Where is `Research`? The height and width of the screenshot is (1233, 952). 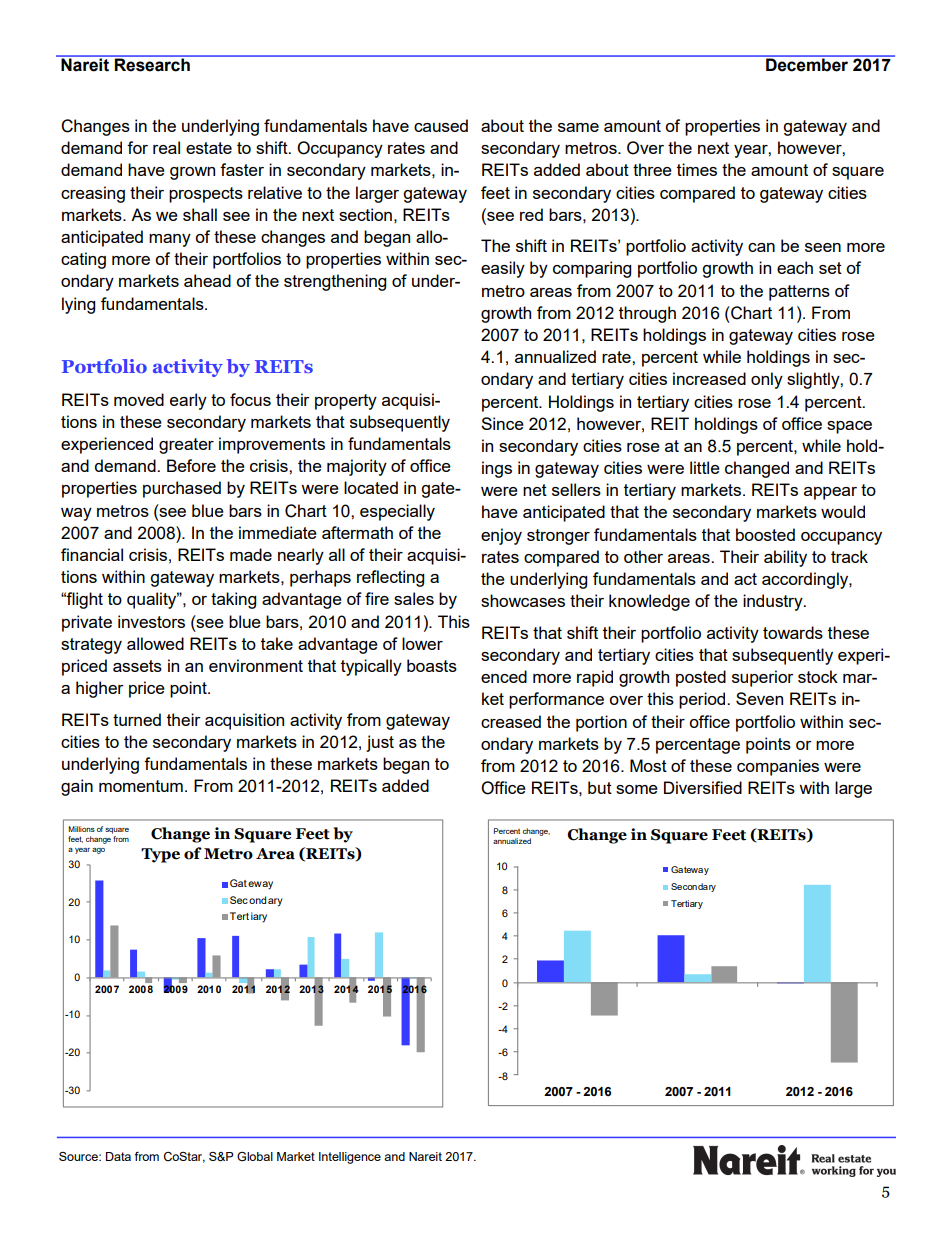 Research is located at coordinates (152, 64).
